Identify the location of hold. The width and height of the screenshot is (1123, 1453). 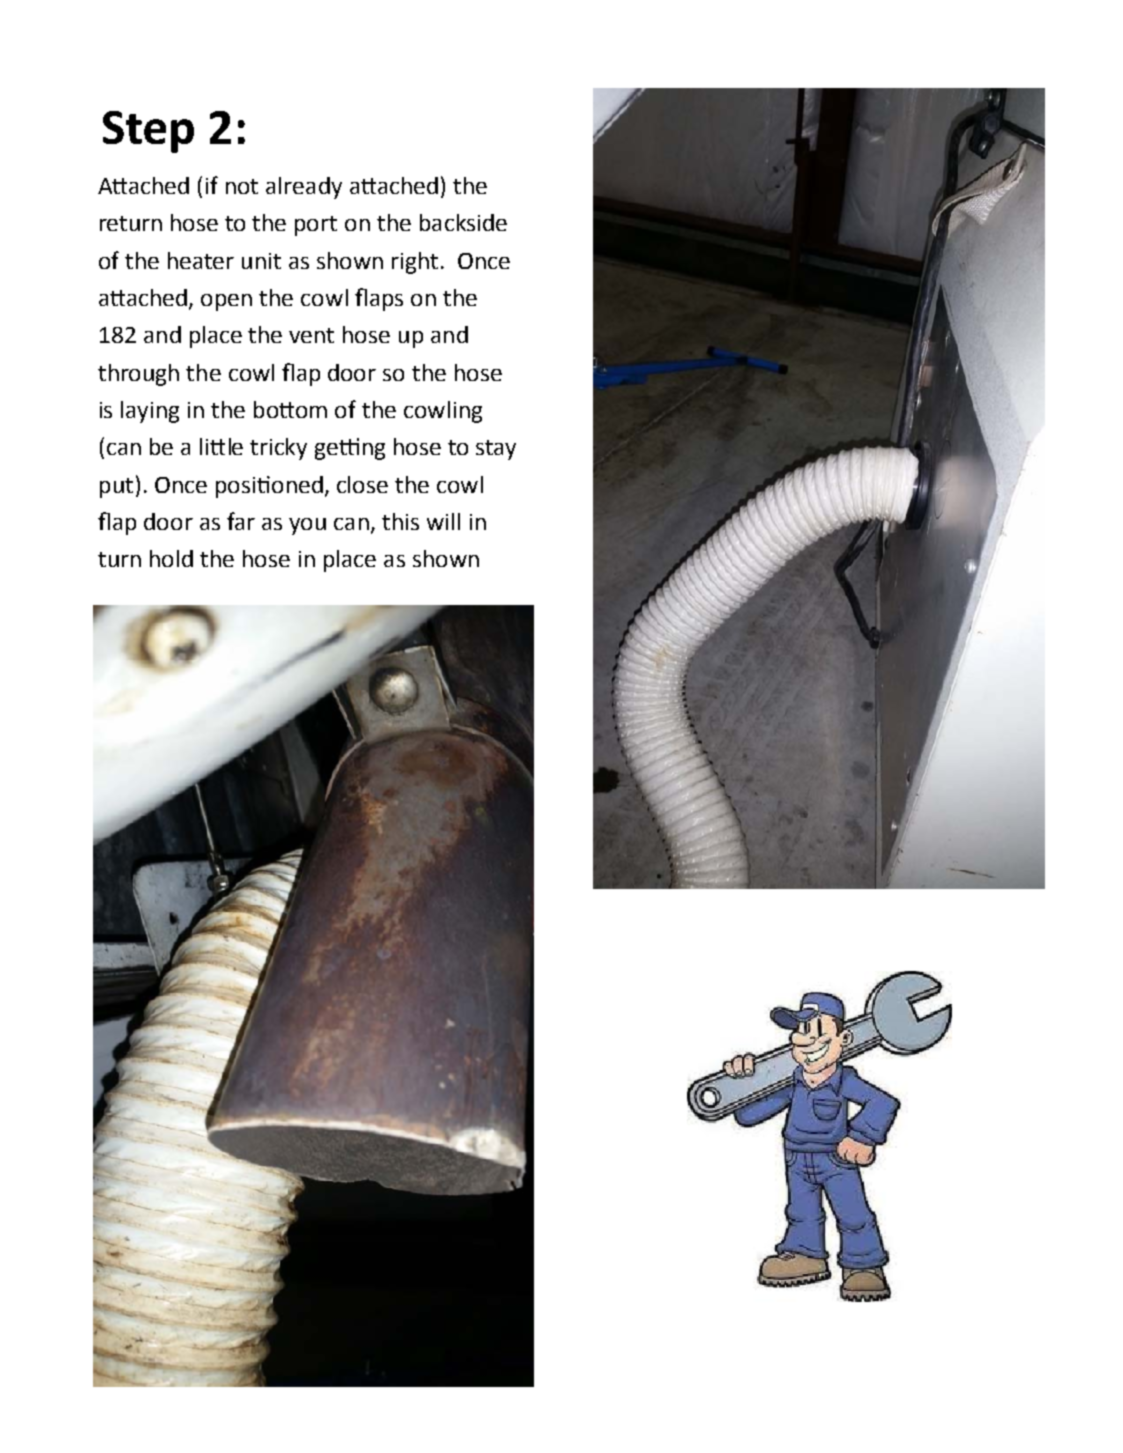
(171, 558).
